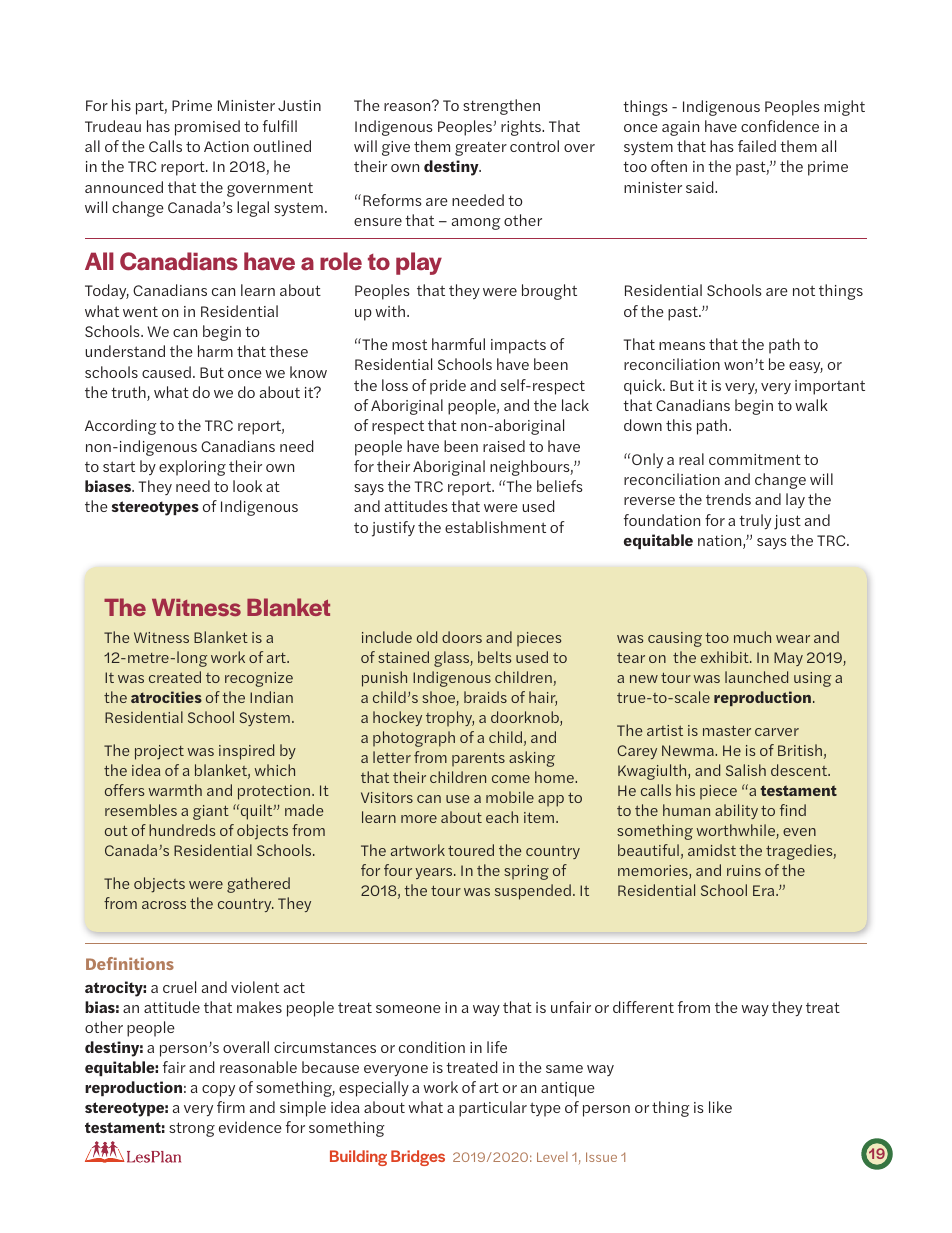  I want to click on across, so click(164, 905).
